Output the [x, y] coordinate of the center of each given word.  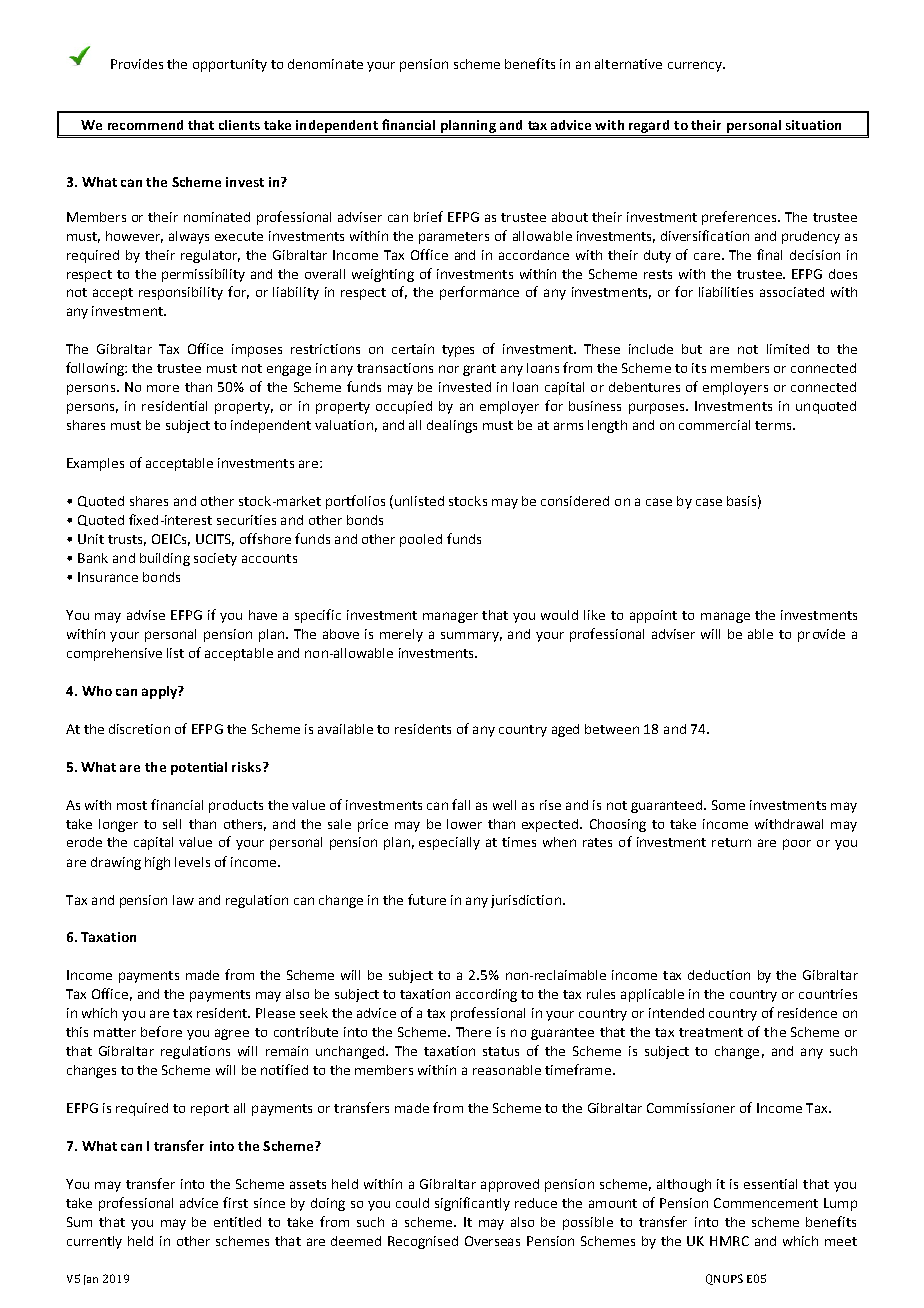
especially [449, 843]
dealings [452, 426]
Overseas [492, 1241]
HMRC [729, 1241]
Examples [95, 464]
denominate [325, 64]
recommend [145, 125]
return [731, 842]
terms [774, 425]
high [157, 863]
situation [813, 125]
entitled [237, 1222]
